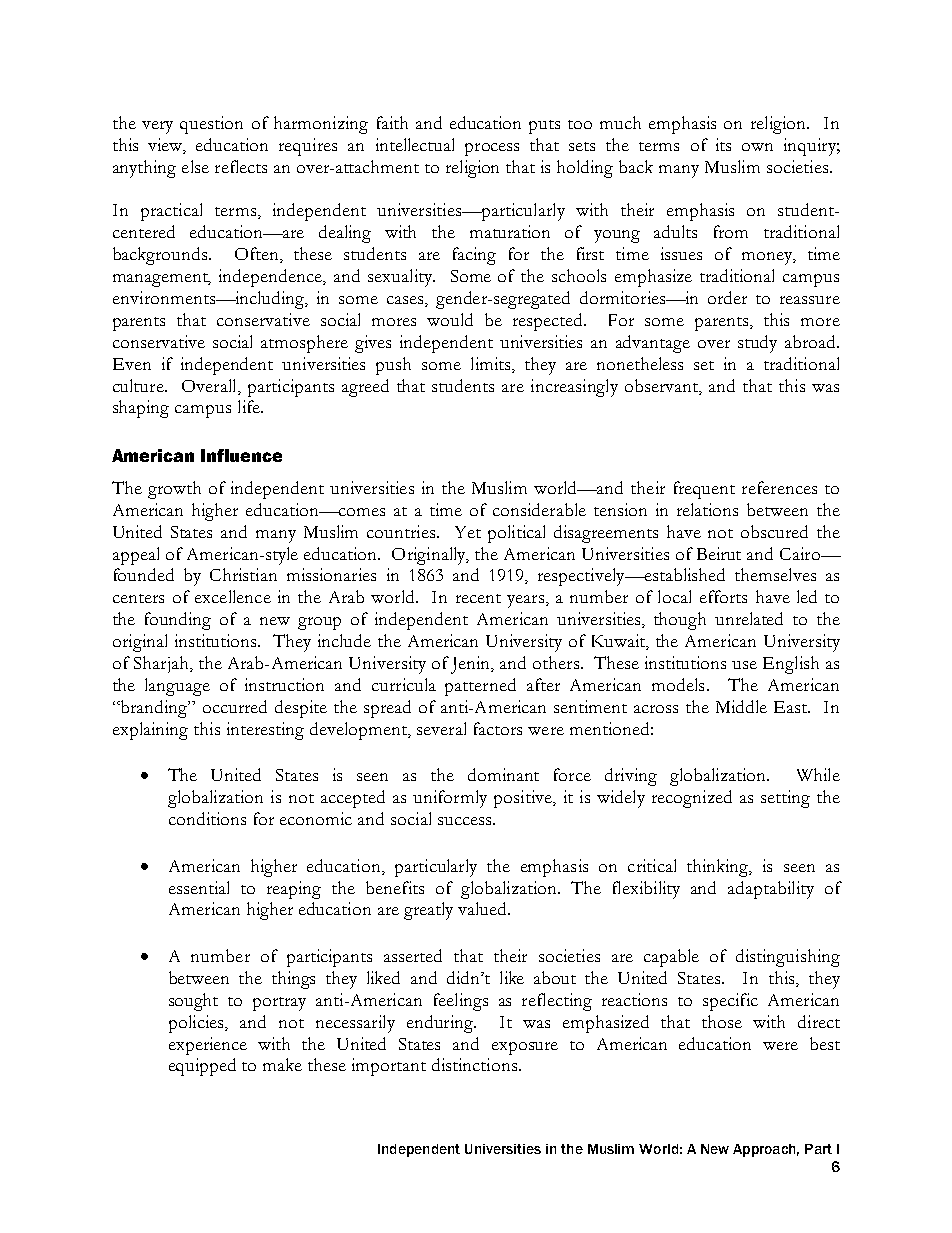  Describe the element at coordinates (265, 731) in the screenshot. I see `interesting` at that location.
